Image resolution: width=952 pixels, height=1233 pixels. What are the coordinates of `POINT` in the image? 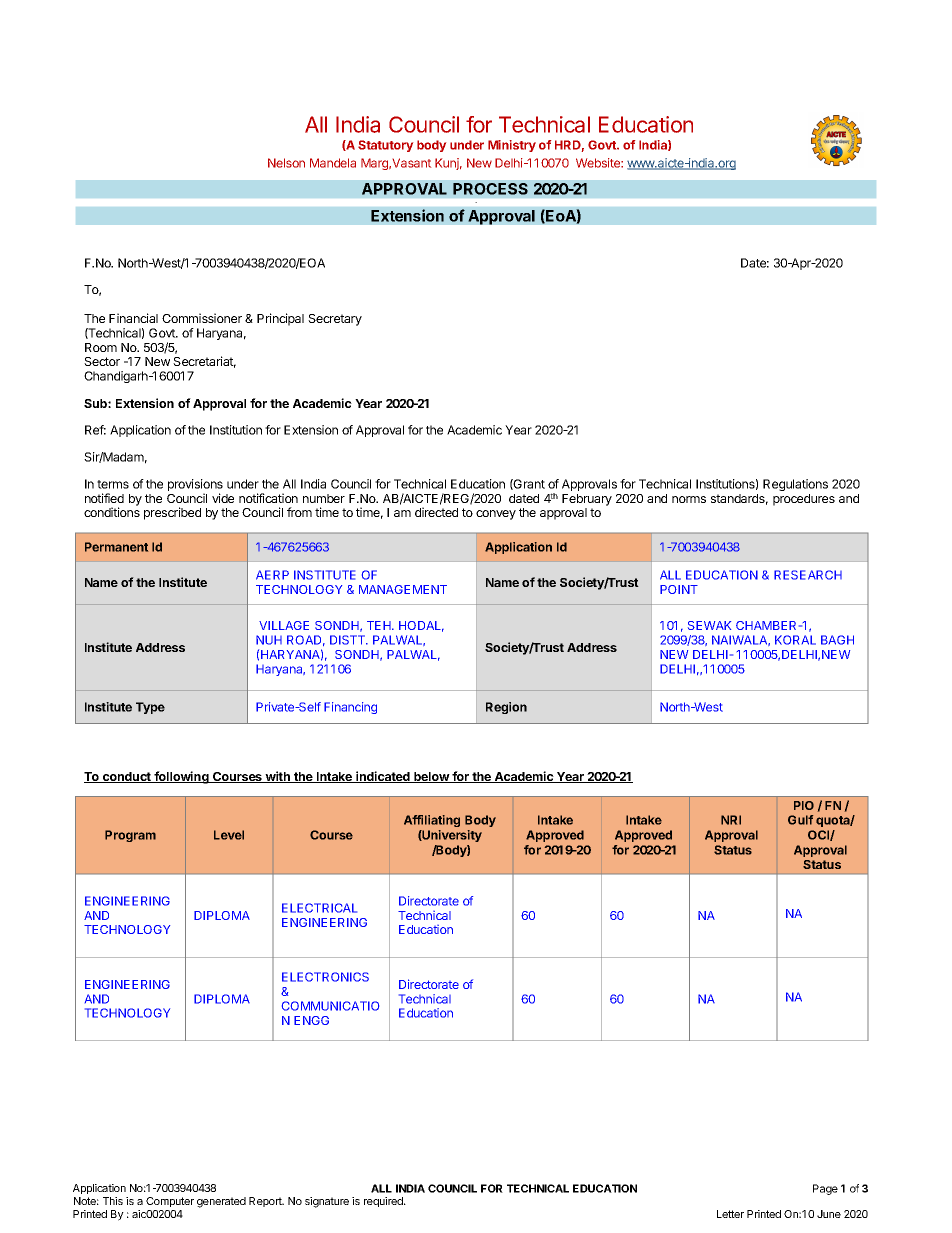 It's located at (679, 589).
